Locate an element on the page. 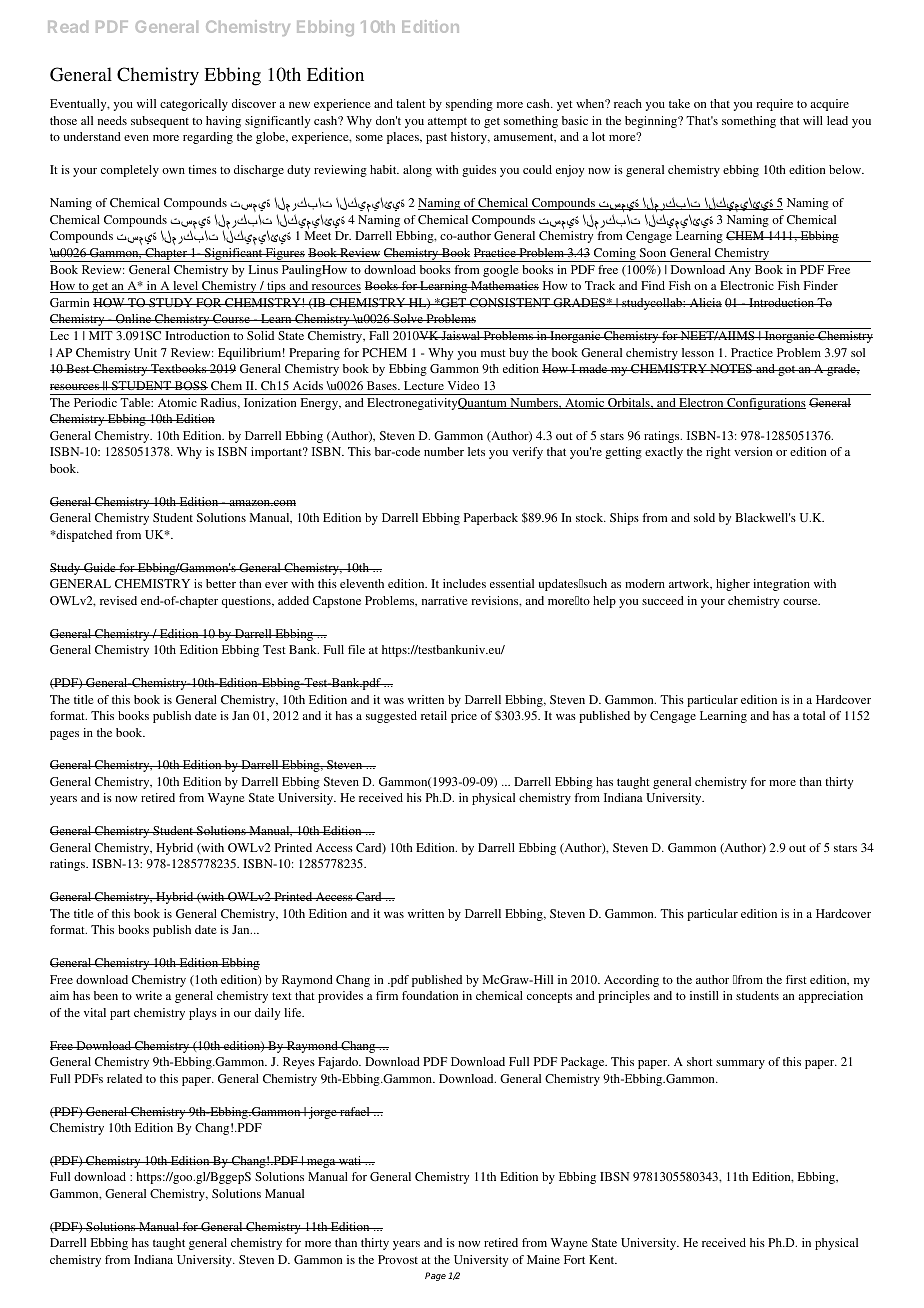  write is located at coordinates (149, 995).
